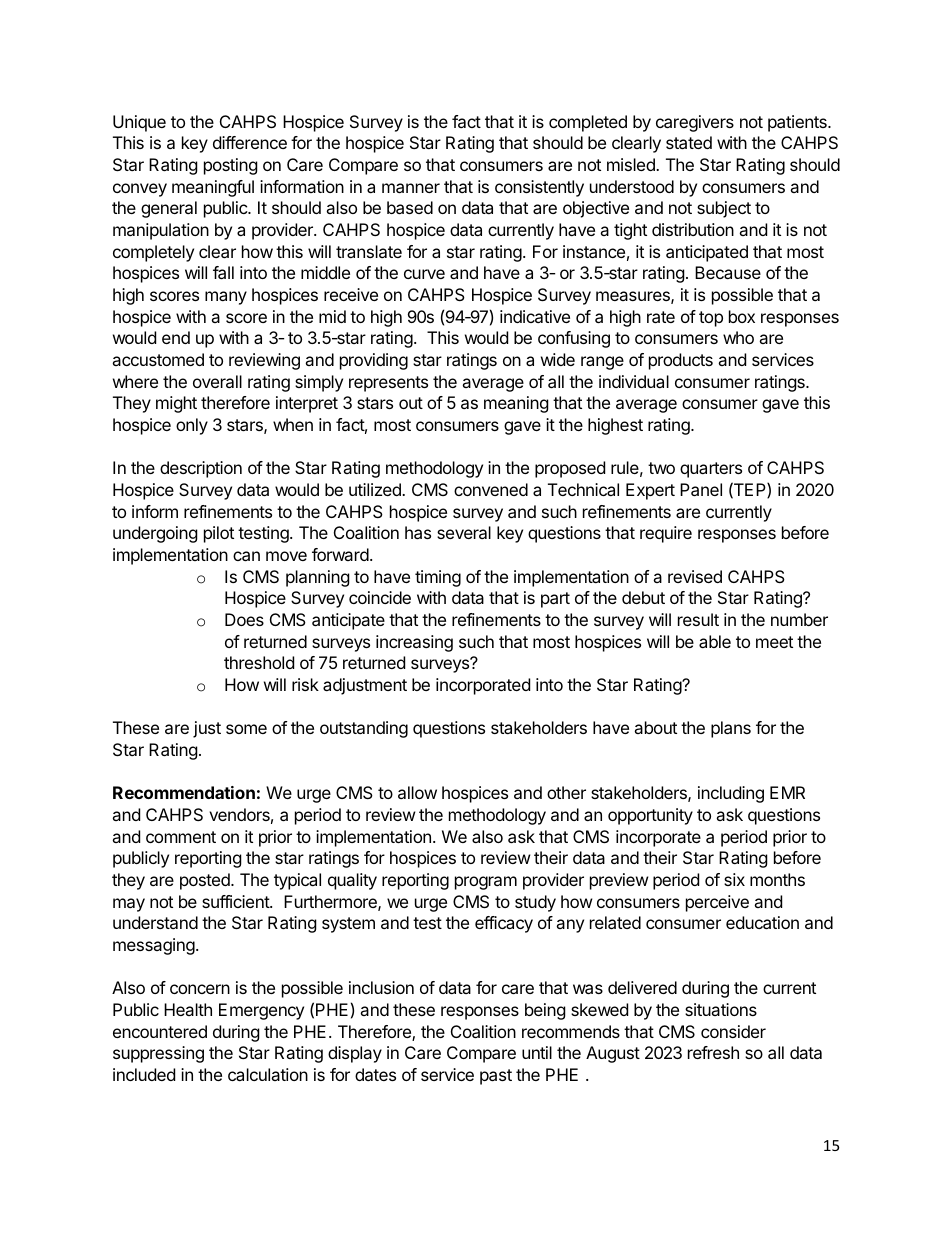 This screenshot has height=1233, width=952. What do you see at coordinates (698, 619) in the screenshot?
I see `result` at bounding box center [698, 619].
